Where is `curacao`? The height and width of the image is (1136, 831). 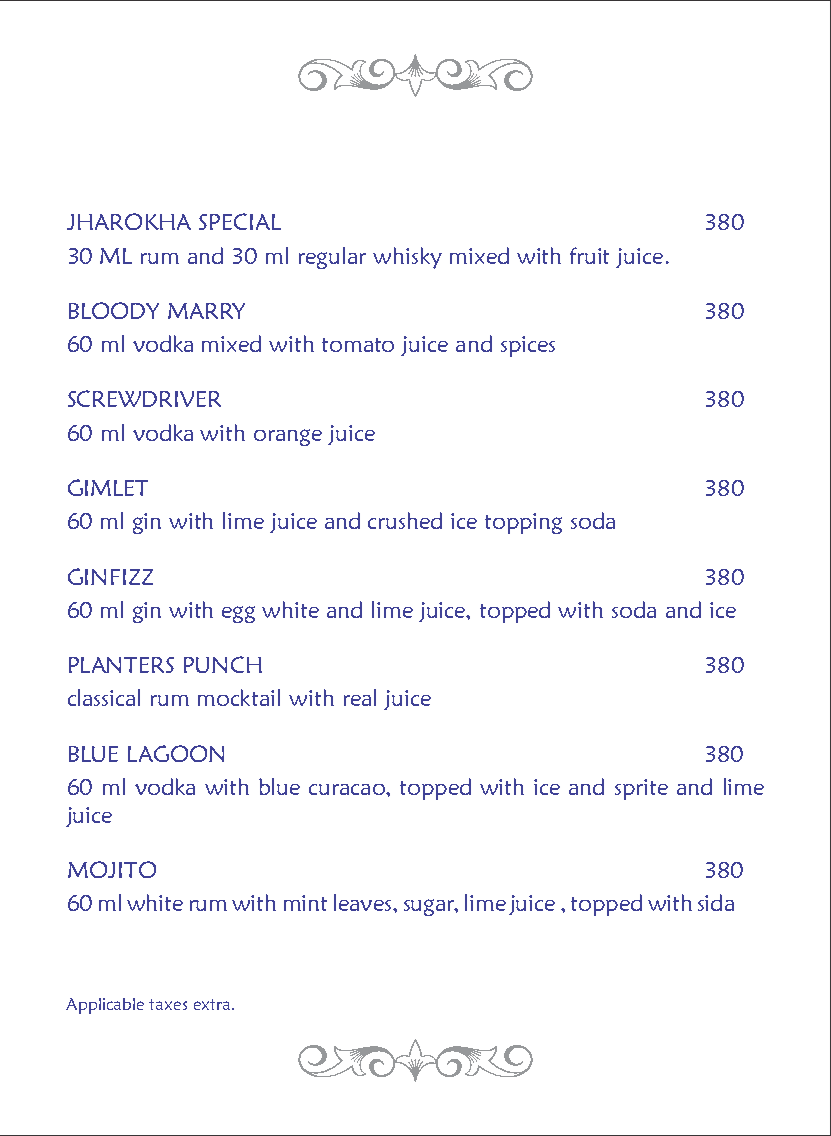
curacao is located at coordinates (348, 789).
